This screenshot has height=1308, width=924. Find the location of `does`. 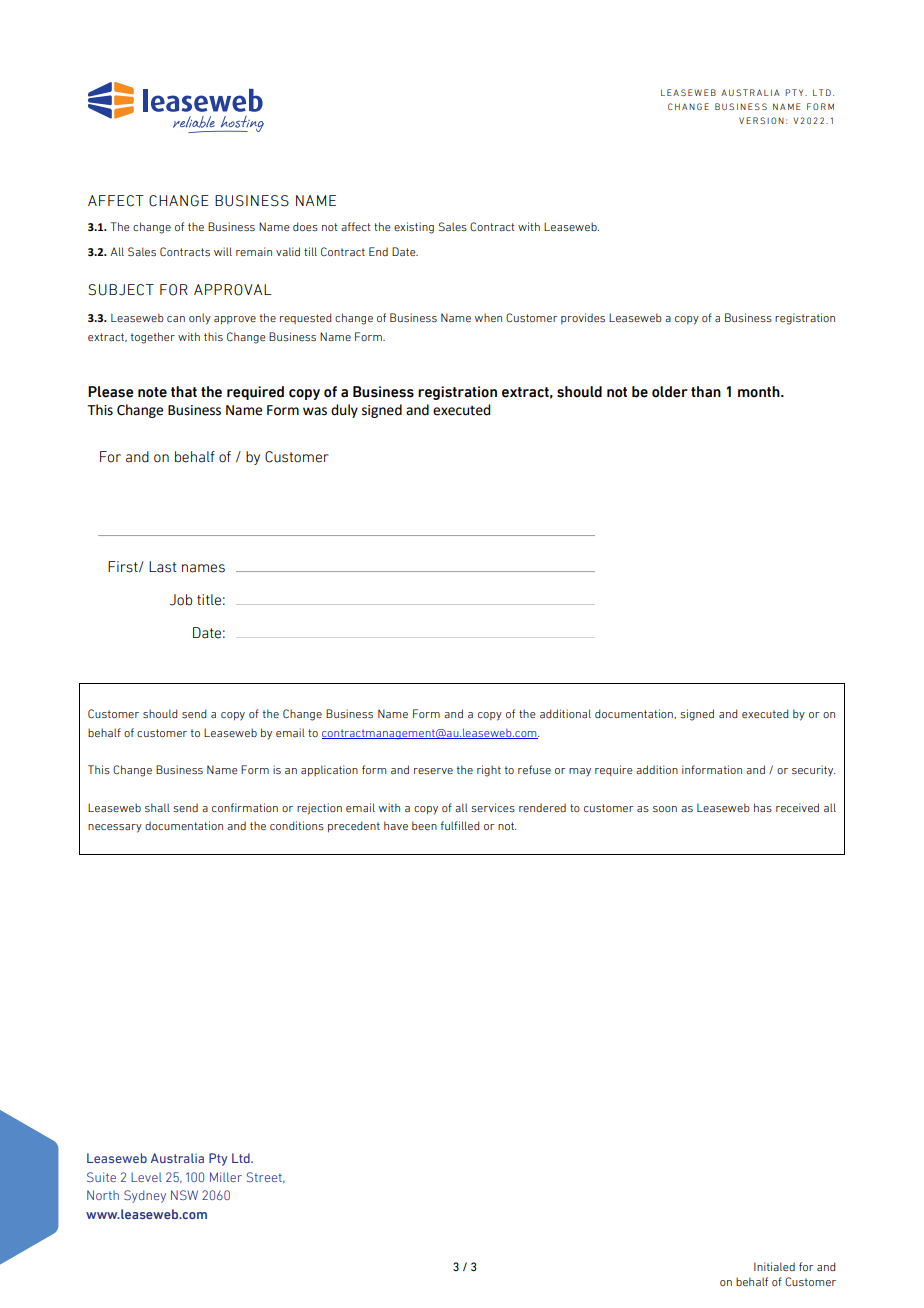

does is located at coordinates (305, 226).
